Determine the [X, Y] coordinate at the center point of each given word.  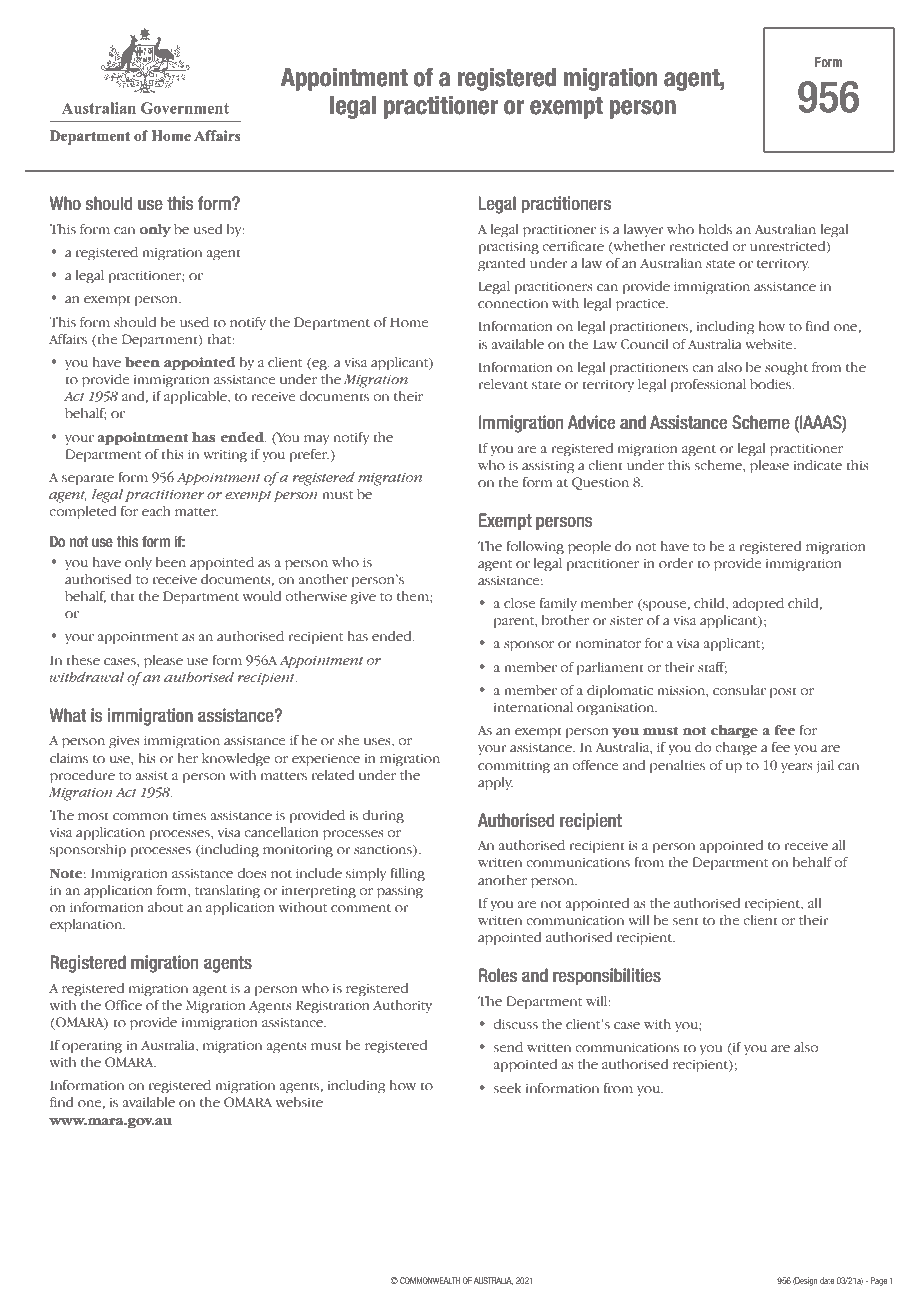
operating [92, 1047]
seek [507, 1088]
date [827, 1280]
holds [715, 229]
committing [514, 767]
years [797, 768]
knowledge [236, 760]
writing [225, 456]
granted [502, 265]
